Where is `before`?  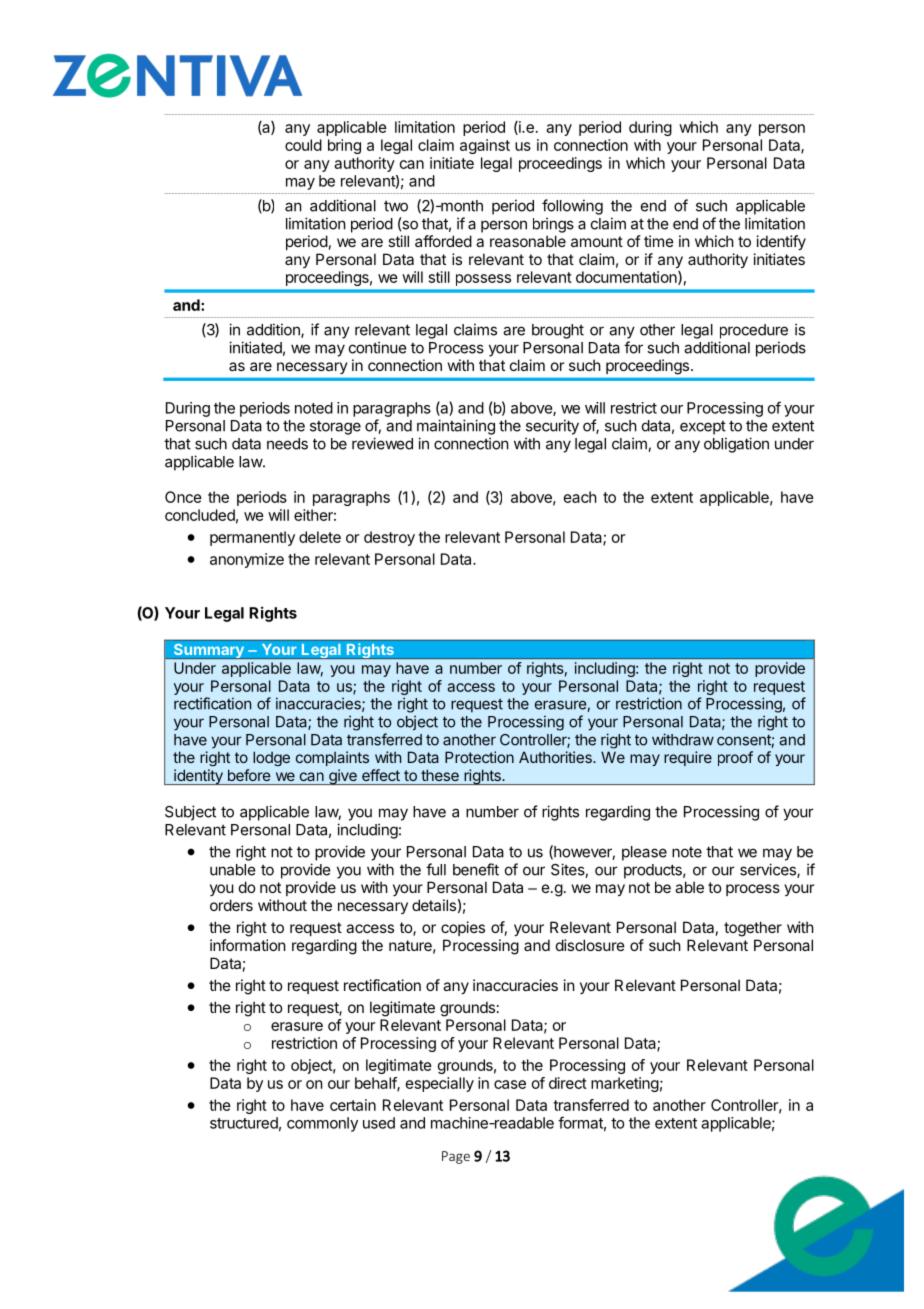
before is located at coordinates (249, 775).
